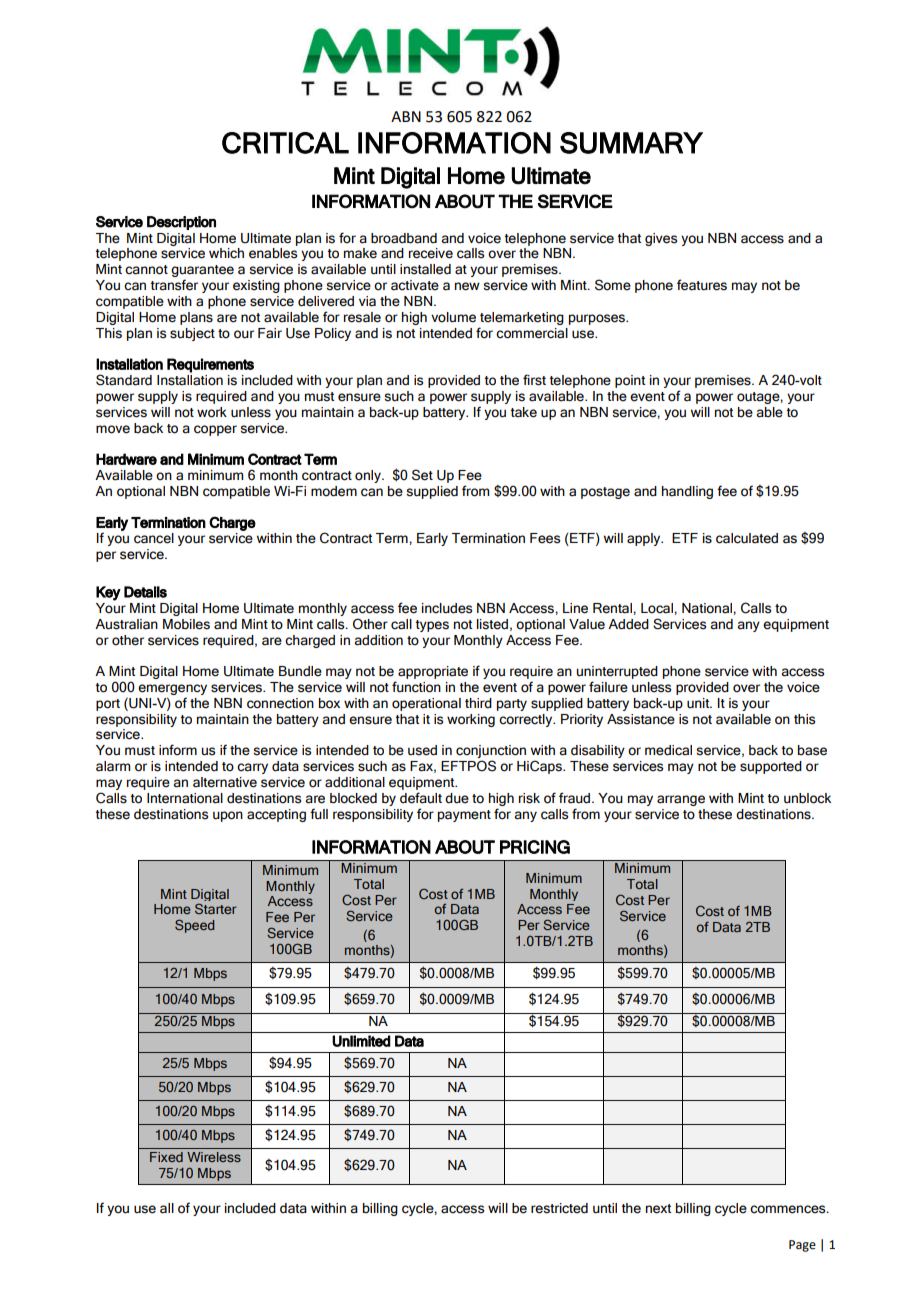 Image resolution: width=924 pixels, height=1308 pixels. I want to click on ABN, so click(406, 116).
